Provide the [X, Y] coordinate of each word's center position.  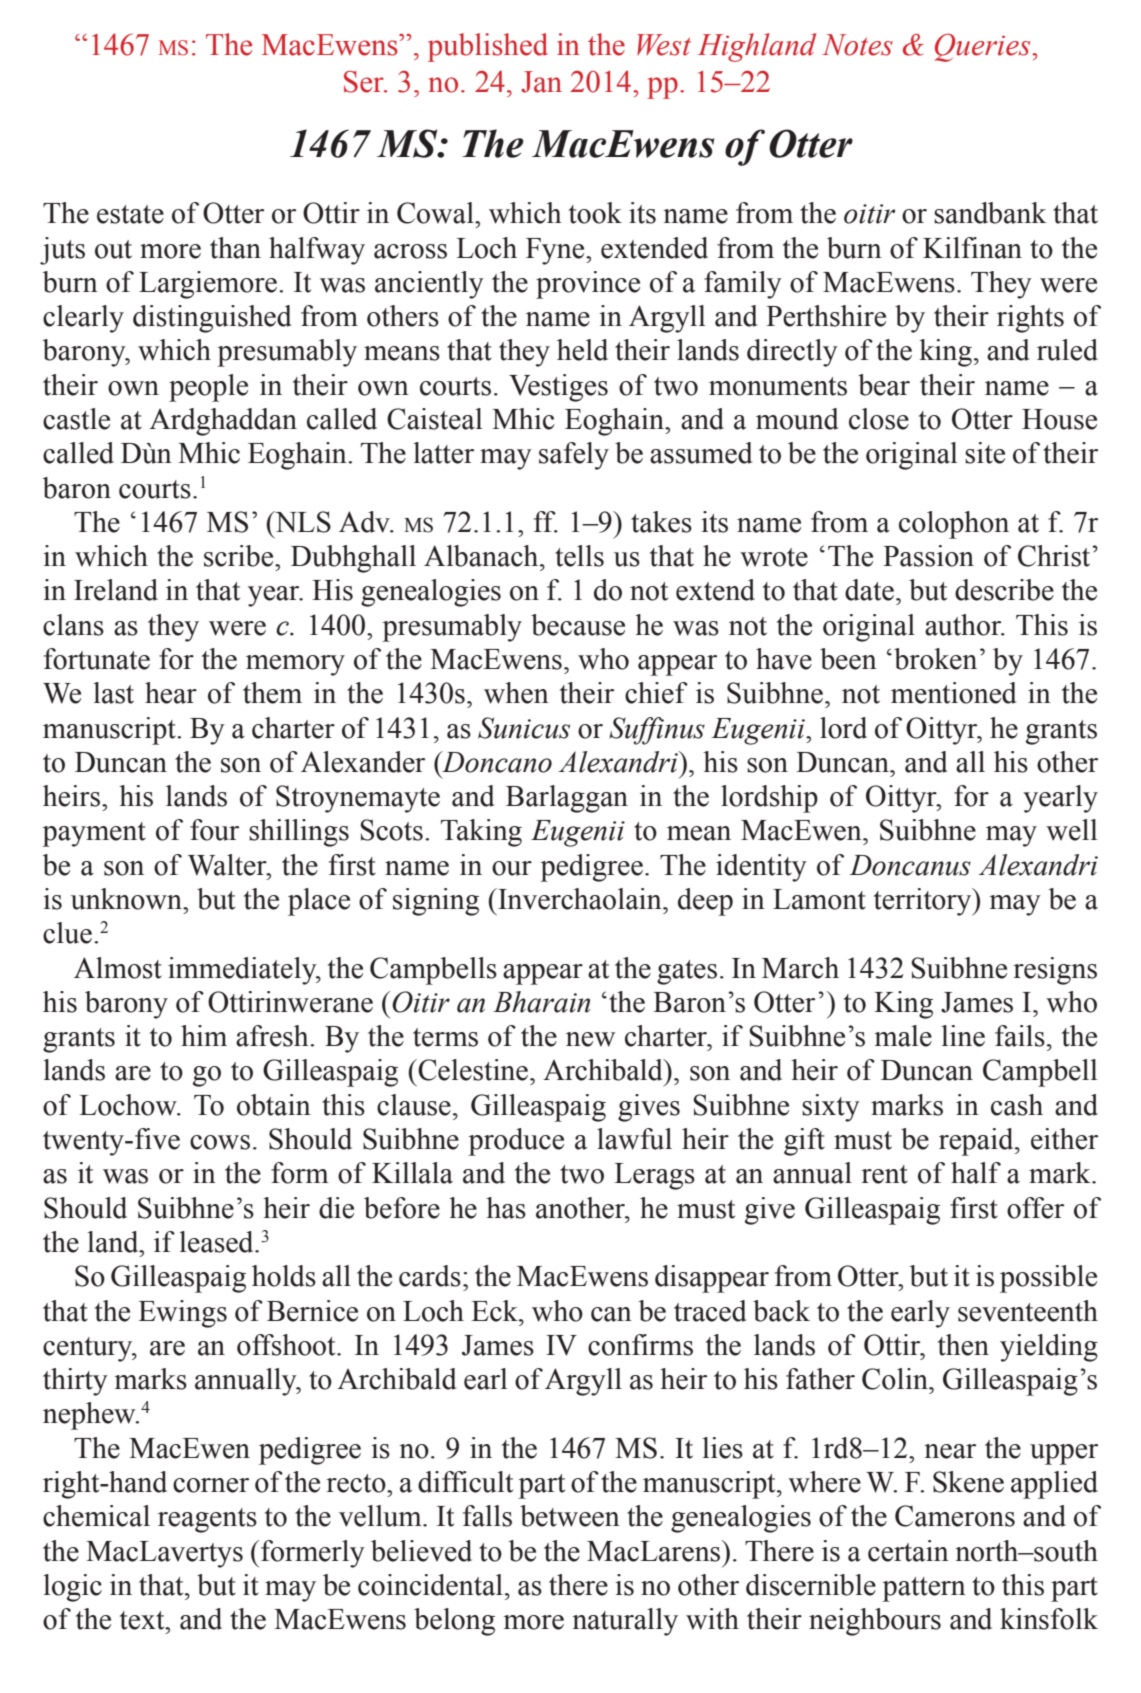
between [570, 1516]
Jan [541, 82]
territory [924, 902]
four [214, 830]
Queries [984, 48]
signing [436, 902]
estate [130, 214]
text [143, 1620]
